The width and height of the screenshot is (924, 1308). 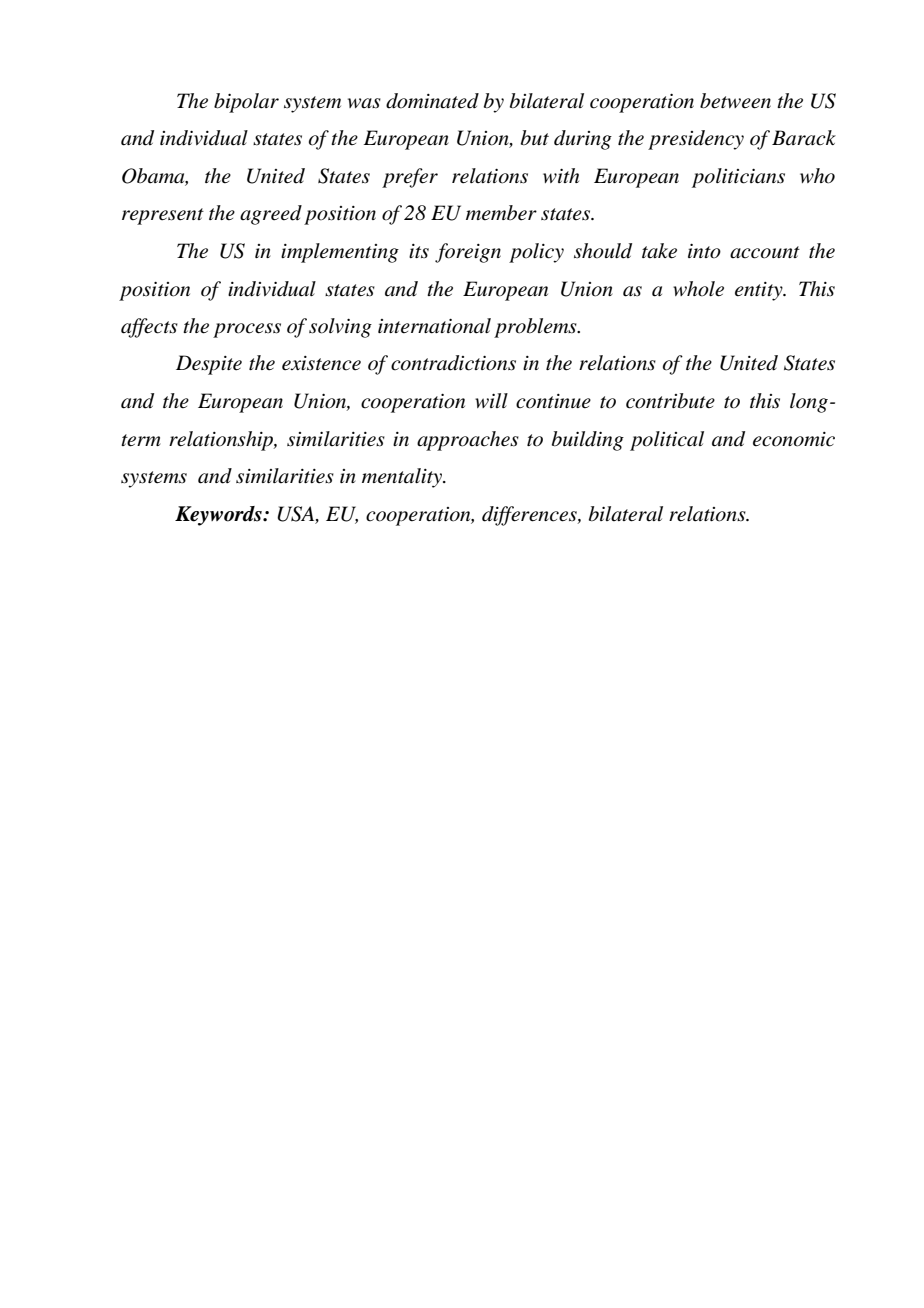 I want to click on process, so click(x=247, y=330).
